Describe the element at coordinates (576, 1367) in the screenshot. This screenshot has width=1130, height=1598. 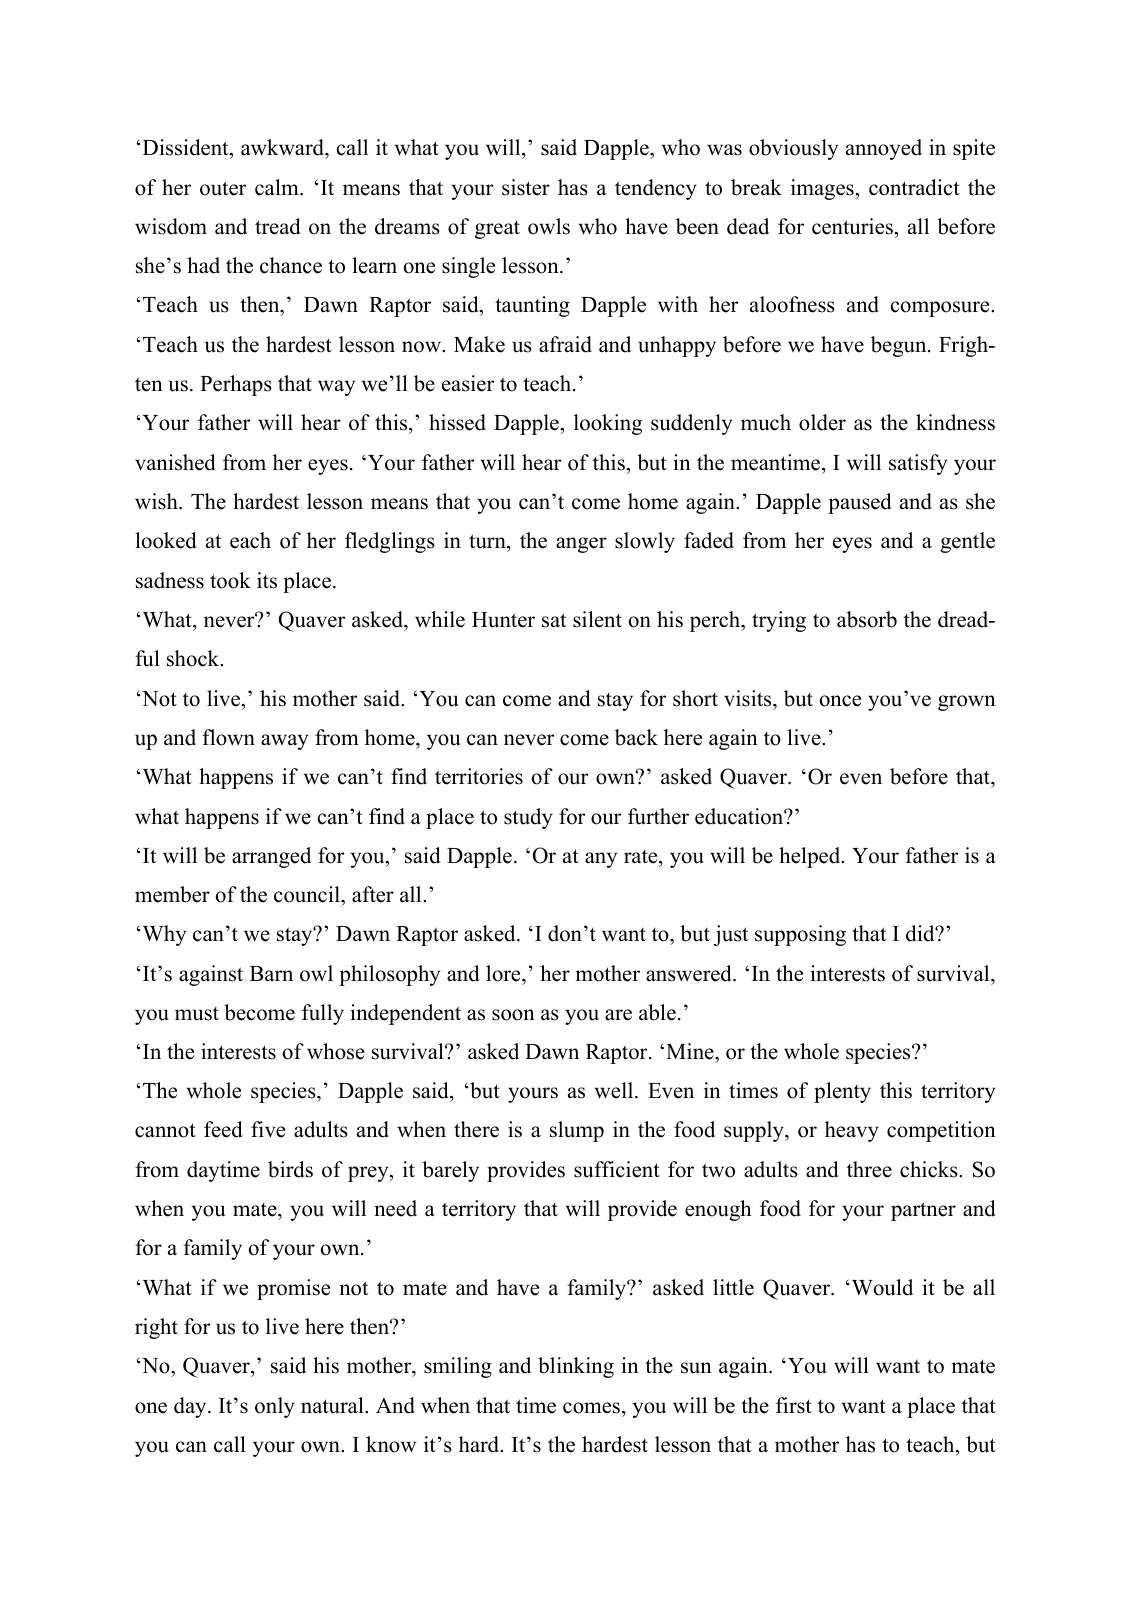
I see `blinking` at that location.
